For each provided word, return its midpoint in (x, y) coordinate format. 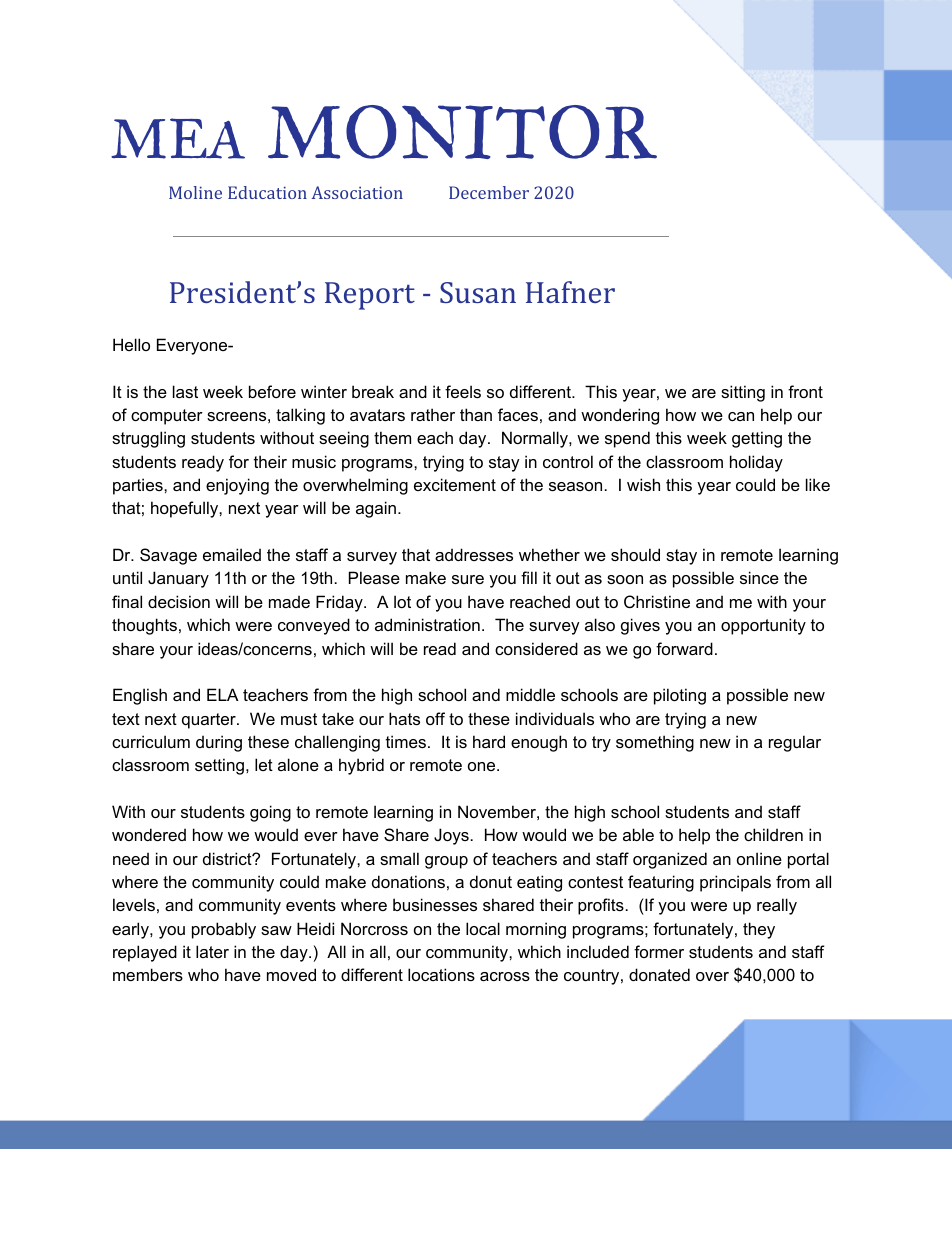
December (489, 192)
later (212, 951)
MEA (178, 138)
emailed (232, 554)
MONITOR (462, 132)
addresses (474, 554)
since (759, 577)
